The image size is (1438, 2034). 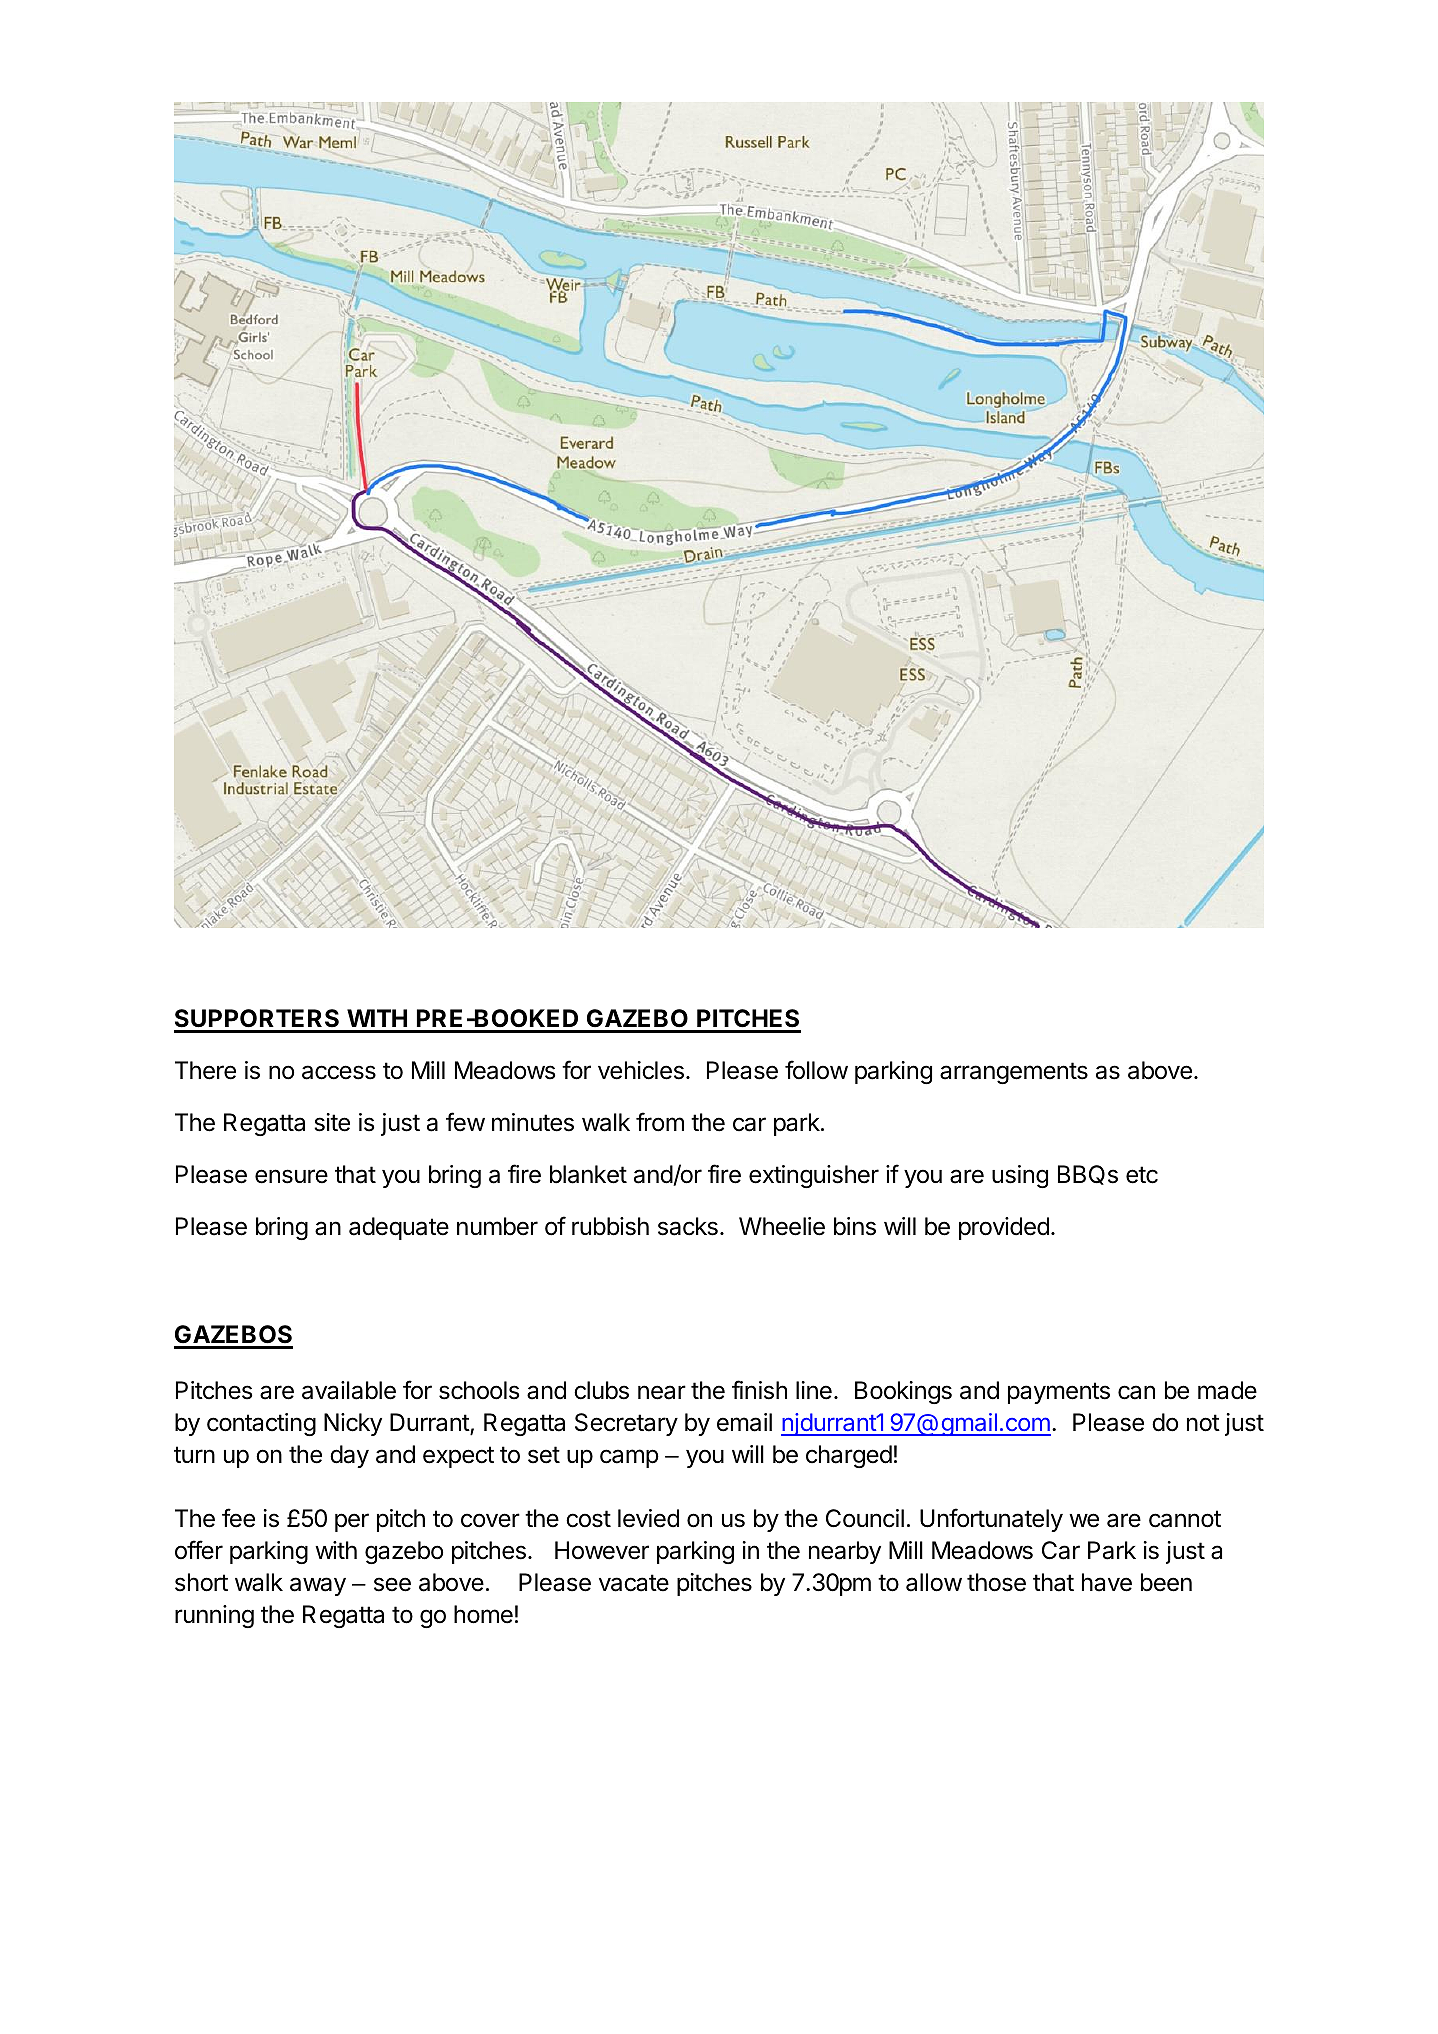 What do you see at coordinates (1004, 1228) in the image?
I see `provided` at bounding box center [1004, 1228].
